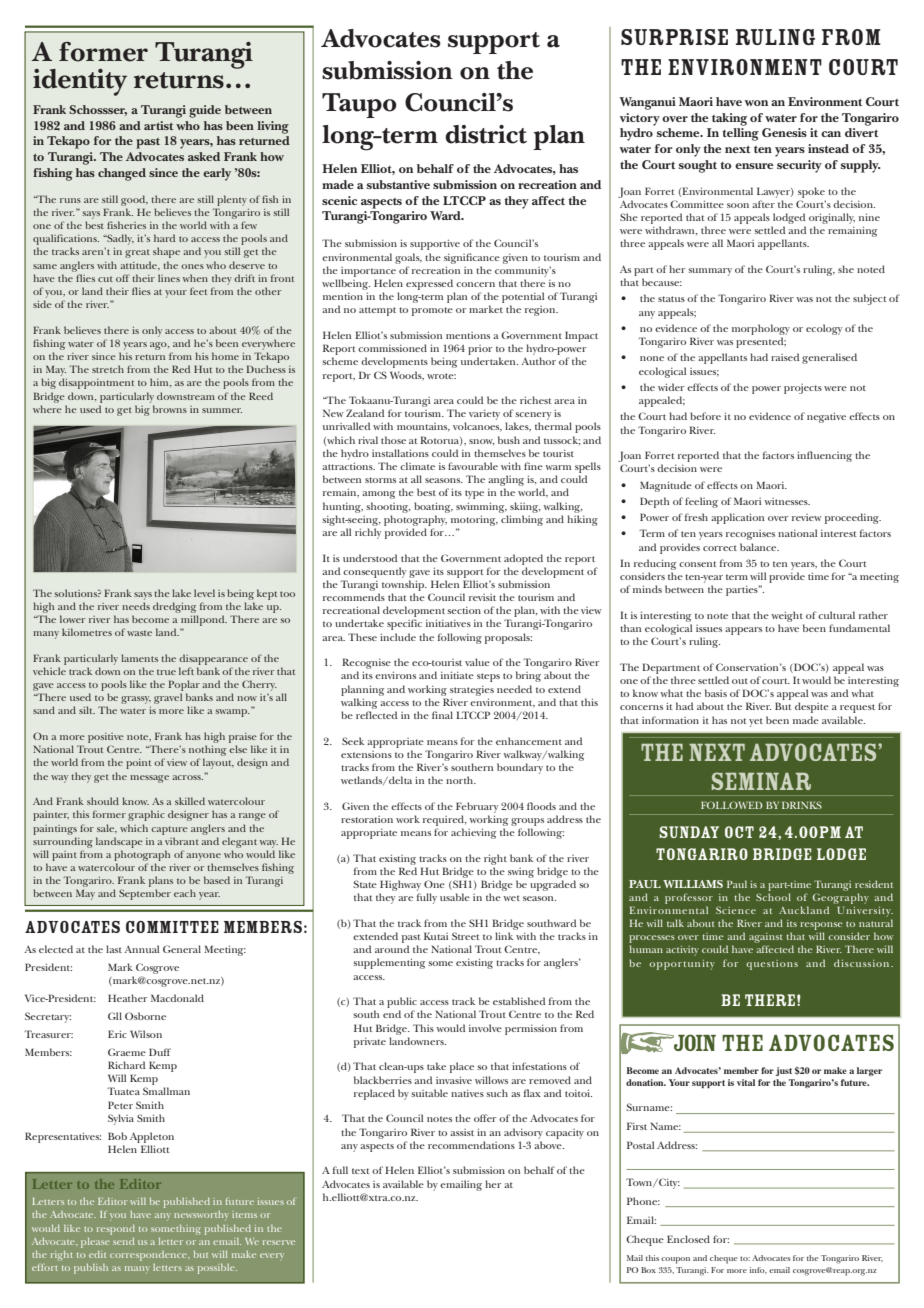  I want to click on browns, so click(170, 409).
